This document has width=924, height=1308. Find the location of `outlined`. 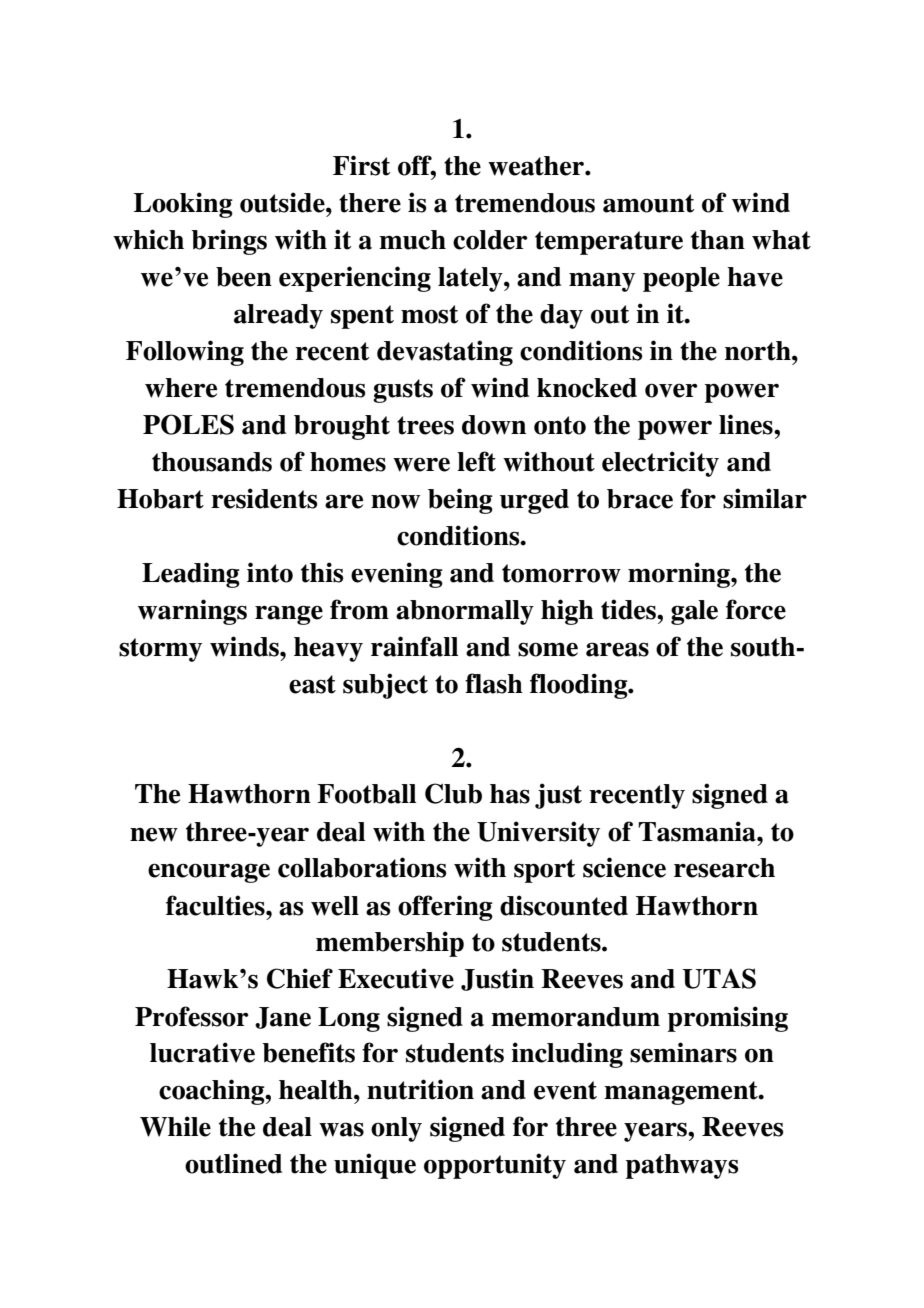

outlined is located at coordinates (233, 1163).
